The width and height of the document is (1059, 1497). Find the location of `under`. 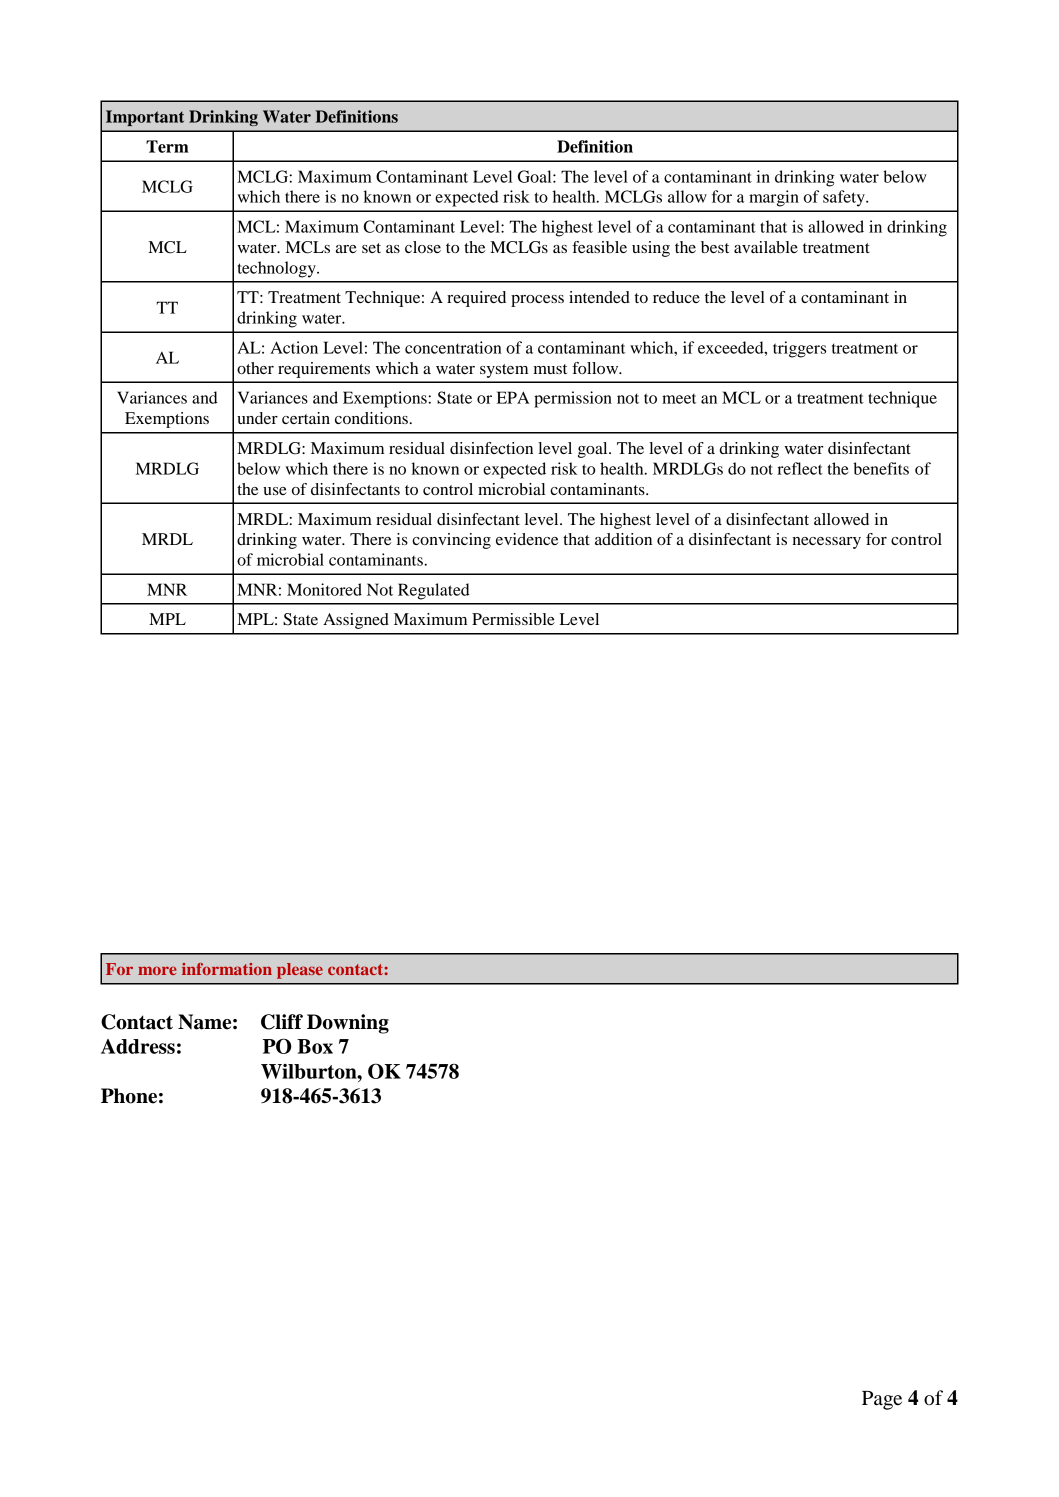

under is located at coordinates (257, 418).
